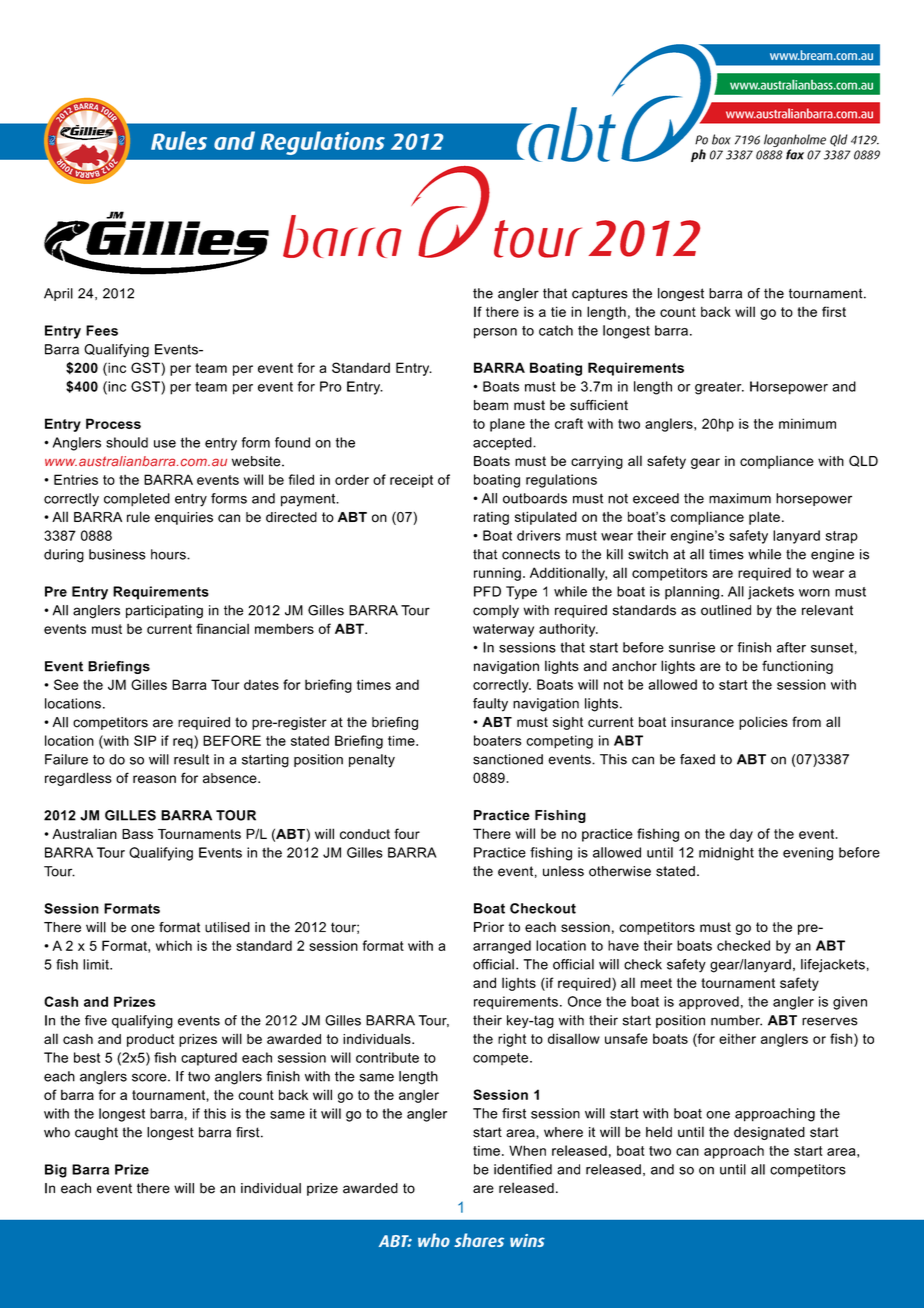 The width and height of the document is (924, 1308). What do you see at coordinates (558, 311) in the document?
I see `tie` at bounding box center [558, 311].
